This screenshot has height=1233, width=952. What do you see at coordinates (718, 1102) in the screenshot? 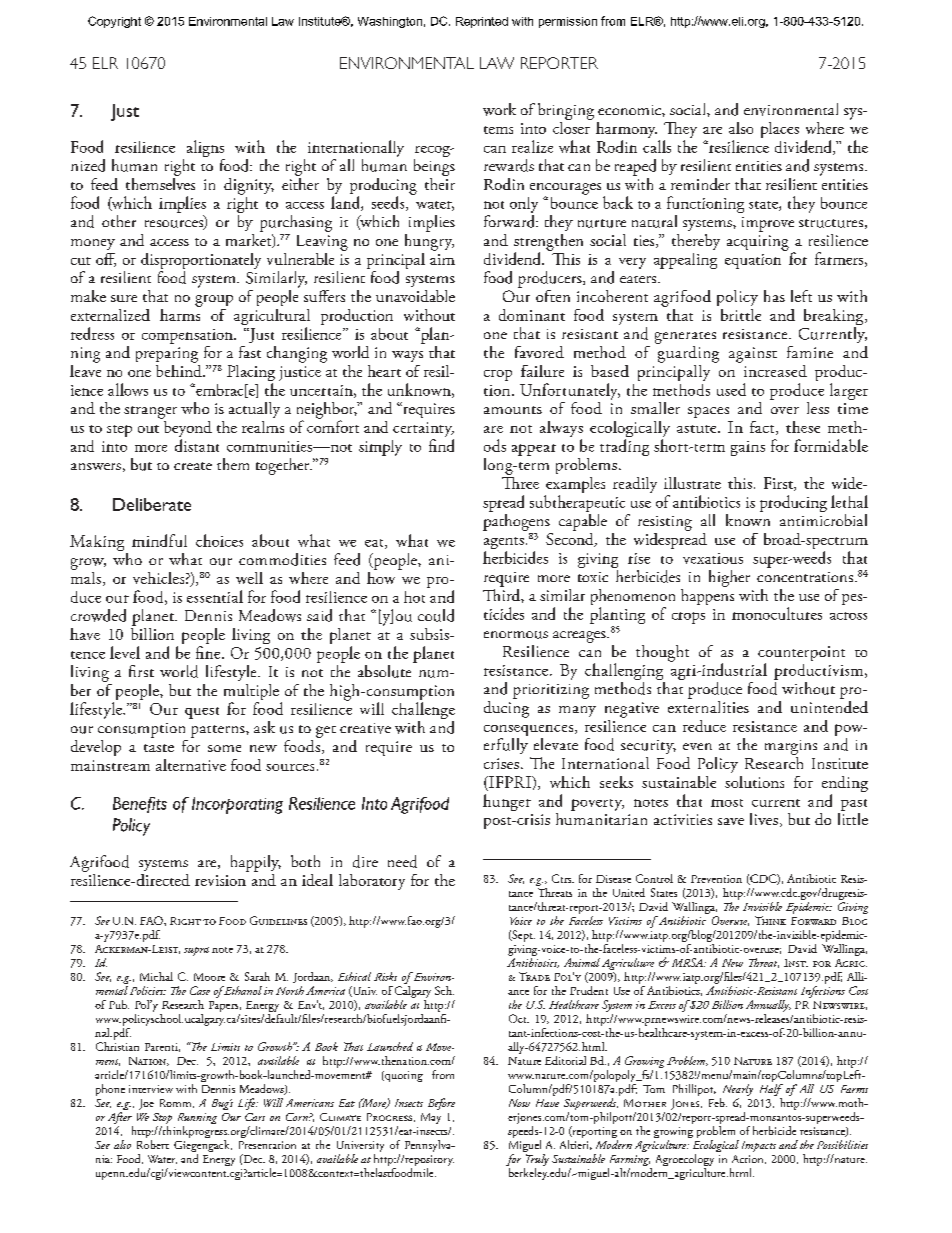
I see `Feb` at bounding box center [718, 1102].
